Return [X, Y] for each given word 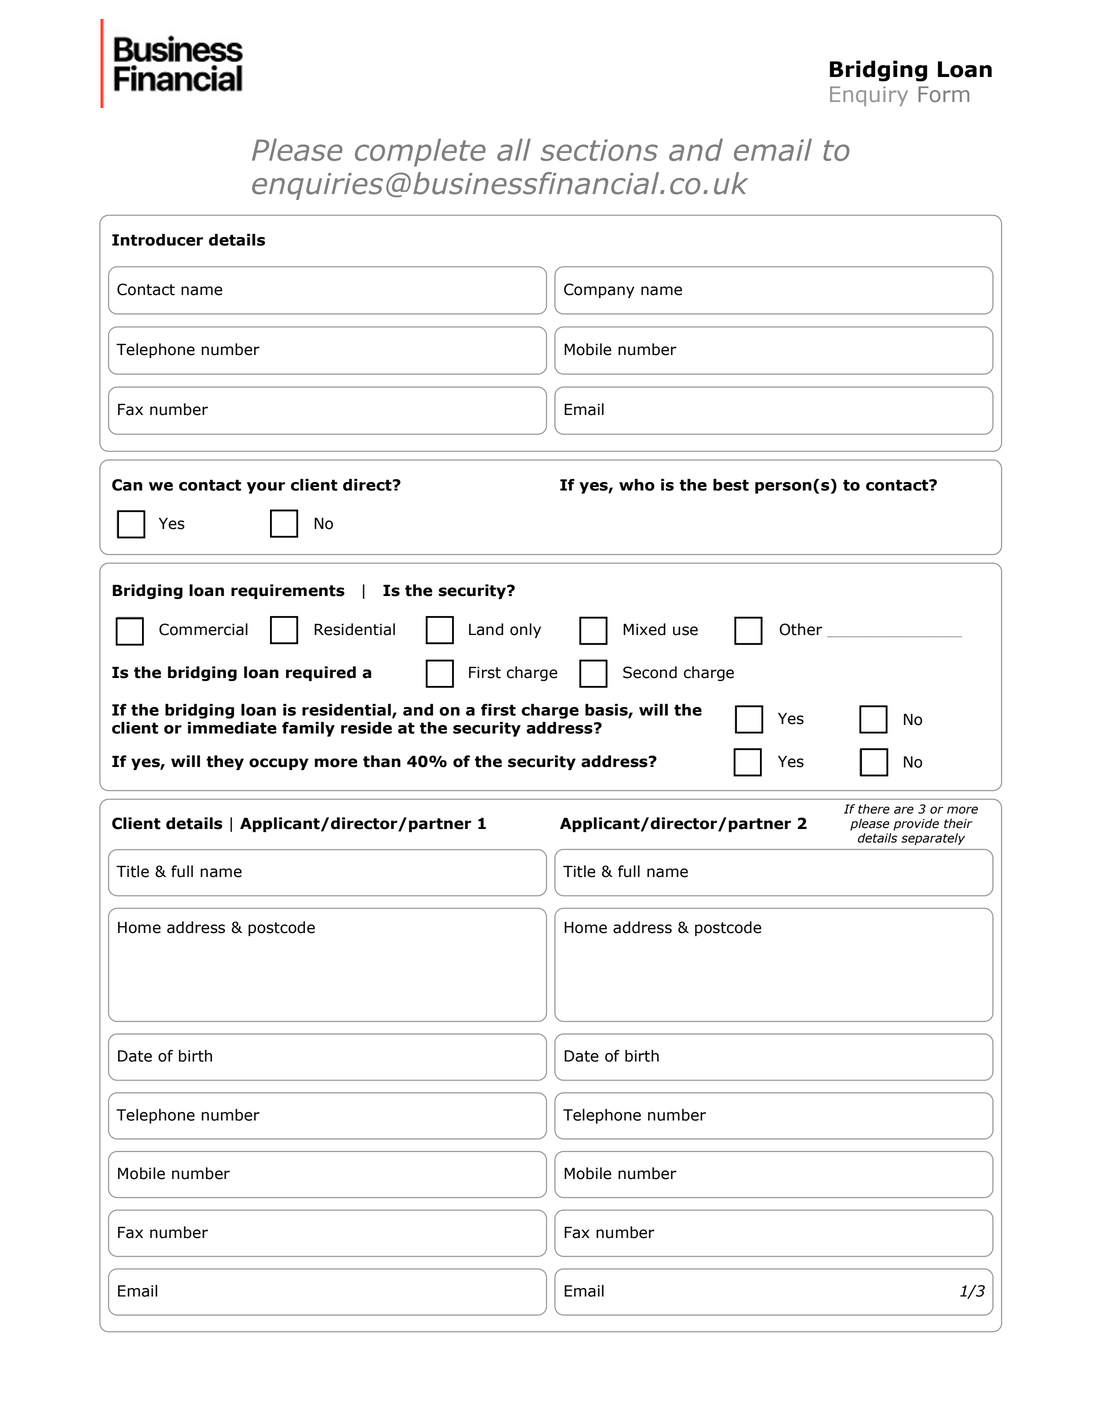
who [637, 485]
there [874, 809]
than [382, 761]
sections [599, 150]
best [731, 485]
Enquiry [869, 96]
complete [420, 152]
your [266, 488]
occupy [279, 764]
